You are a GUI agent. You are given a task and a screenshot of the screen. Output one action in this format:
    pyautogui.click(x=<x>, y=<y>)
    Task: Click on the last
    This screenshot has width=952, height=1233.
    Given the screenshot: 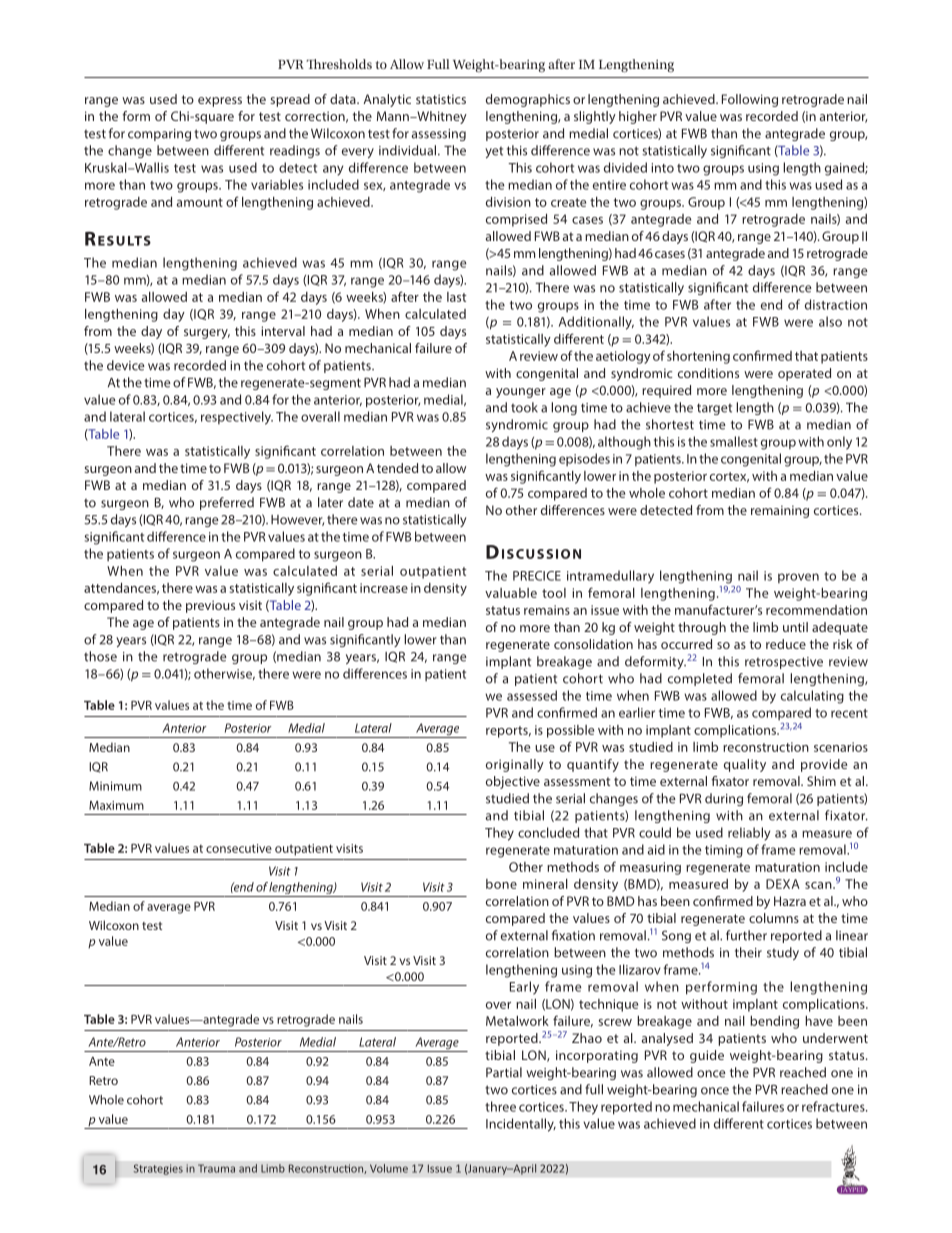 What is the action you would take?
    pyautogui.click(x=457, y=297)
